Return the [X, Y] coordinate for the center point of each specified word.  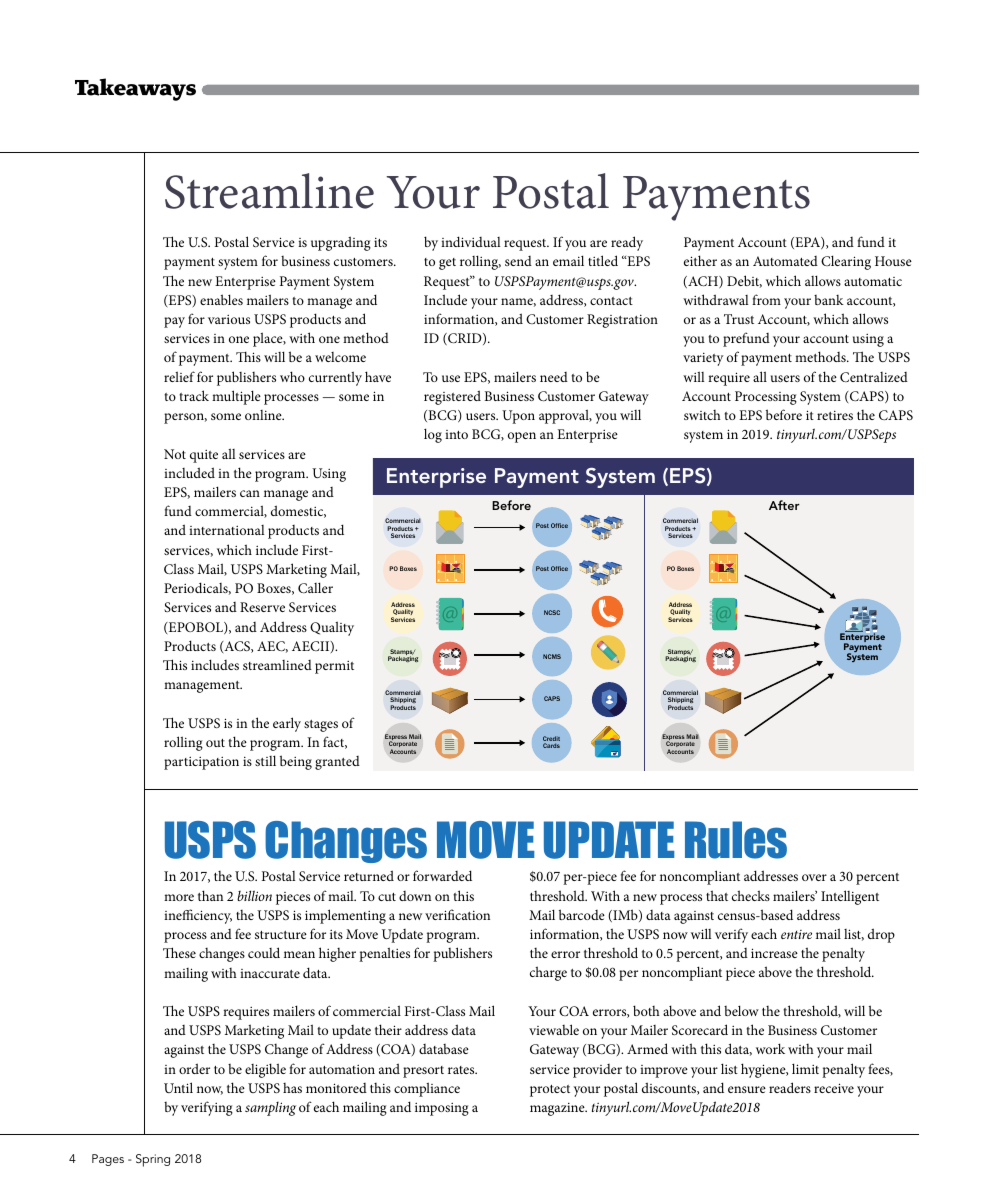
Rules [736, 840]
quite [204, 456]
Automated [785, 261]
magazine [558, 1109]
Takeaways [135, 89]
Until [178, 1087]
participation [201, 763]
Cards [551, 745]
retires [835, 415]
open [522, 437]
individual [470, 241]
